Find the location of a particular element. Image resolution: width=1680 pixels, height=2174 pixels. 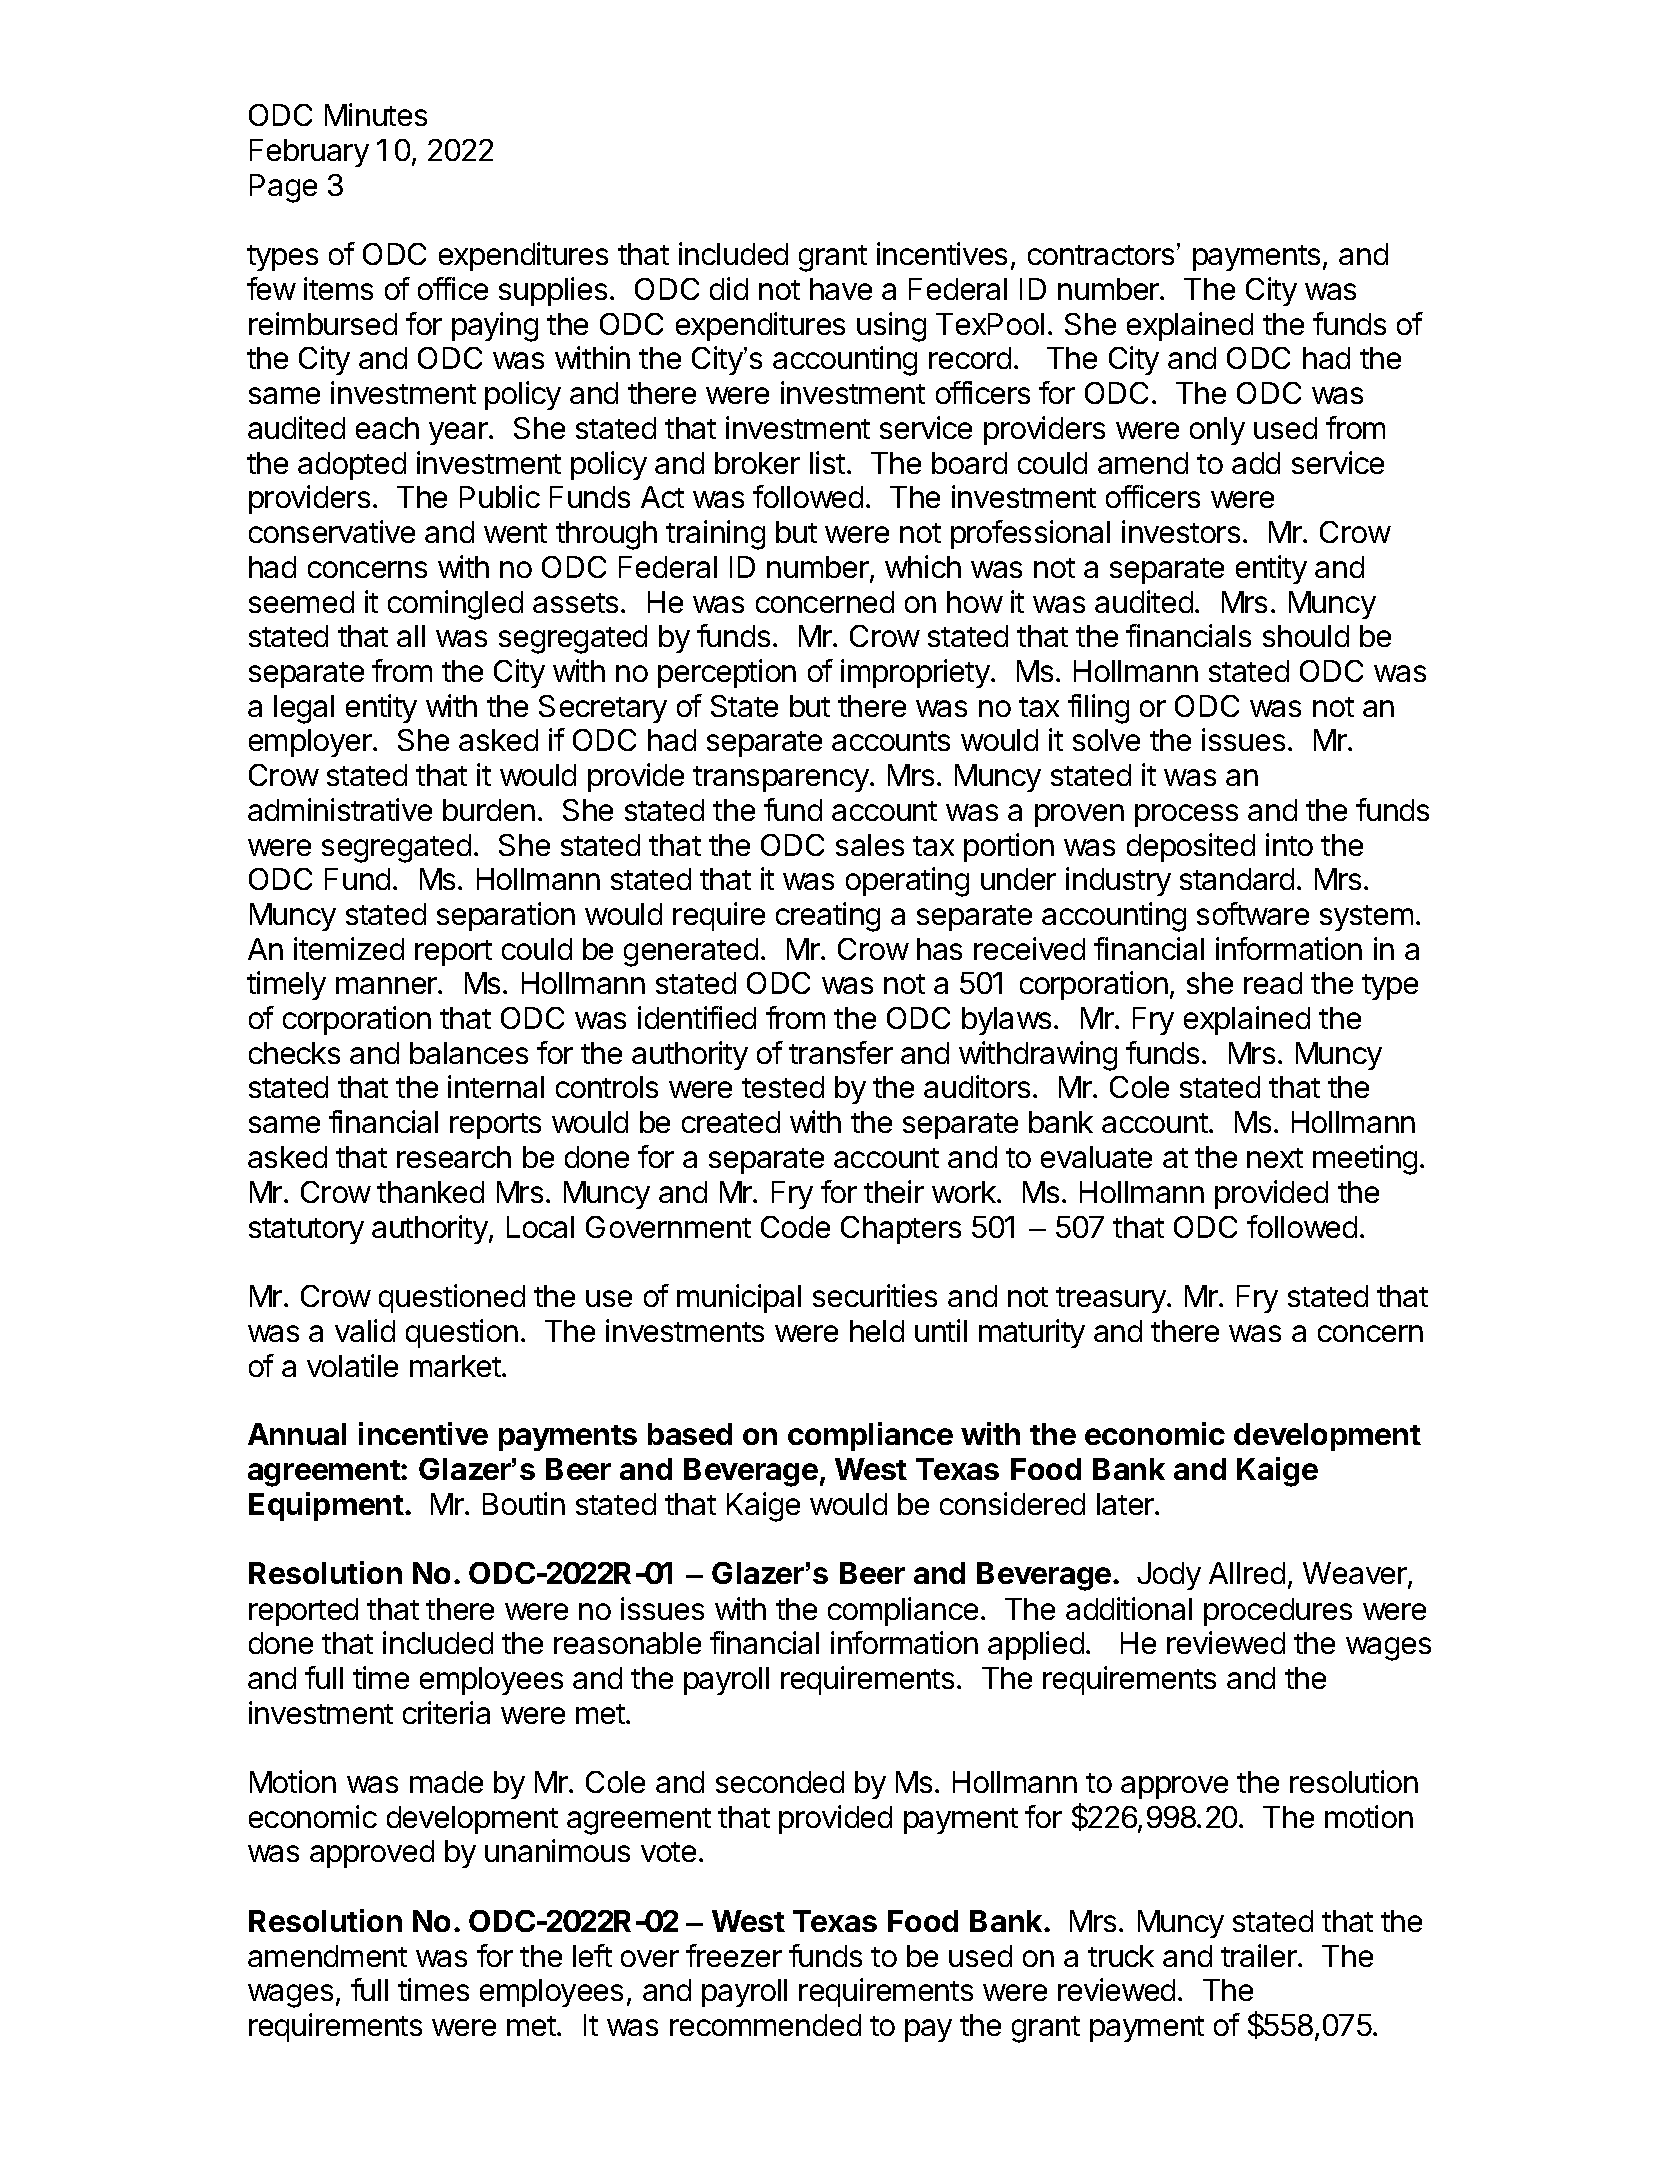

read is located at coordinates (1273, 983).
